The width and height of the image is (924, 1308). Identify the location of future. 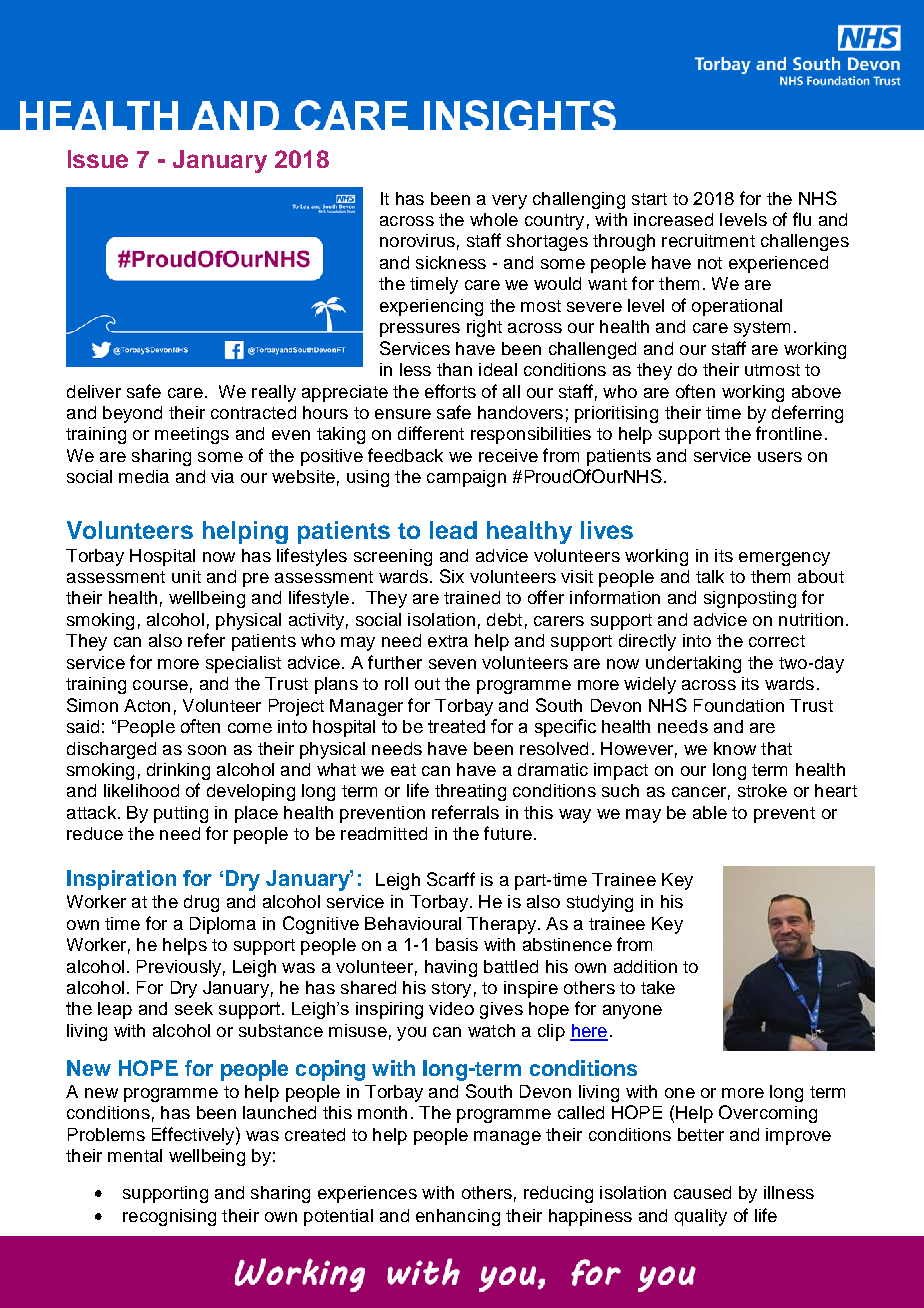
(508, 833).
